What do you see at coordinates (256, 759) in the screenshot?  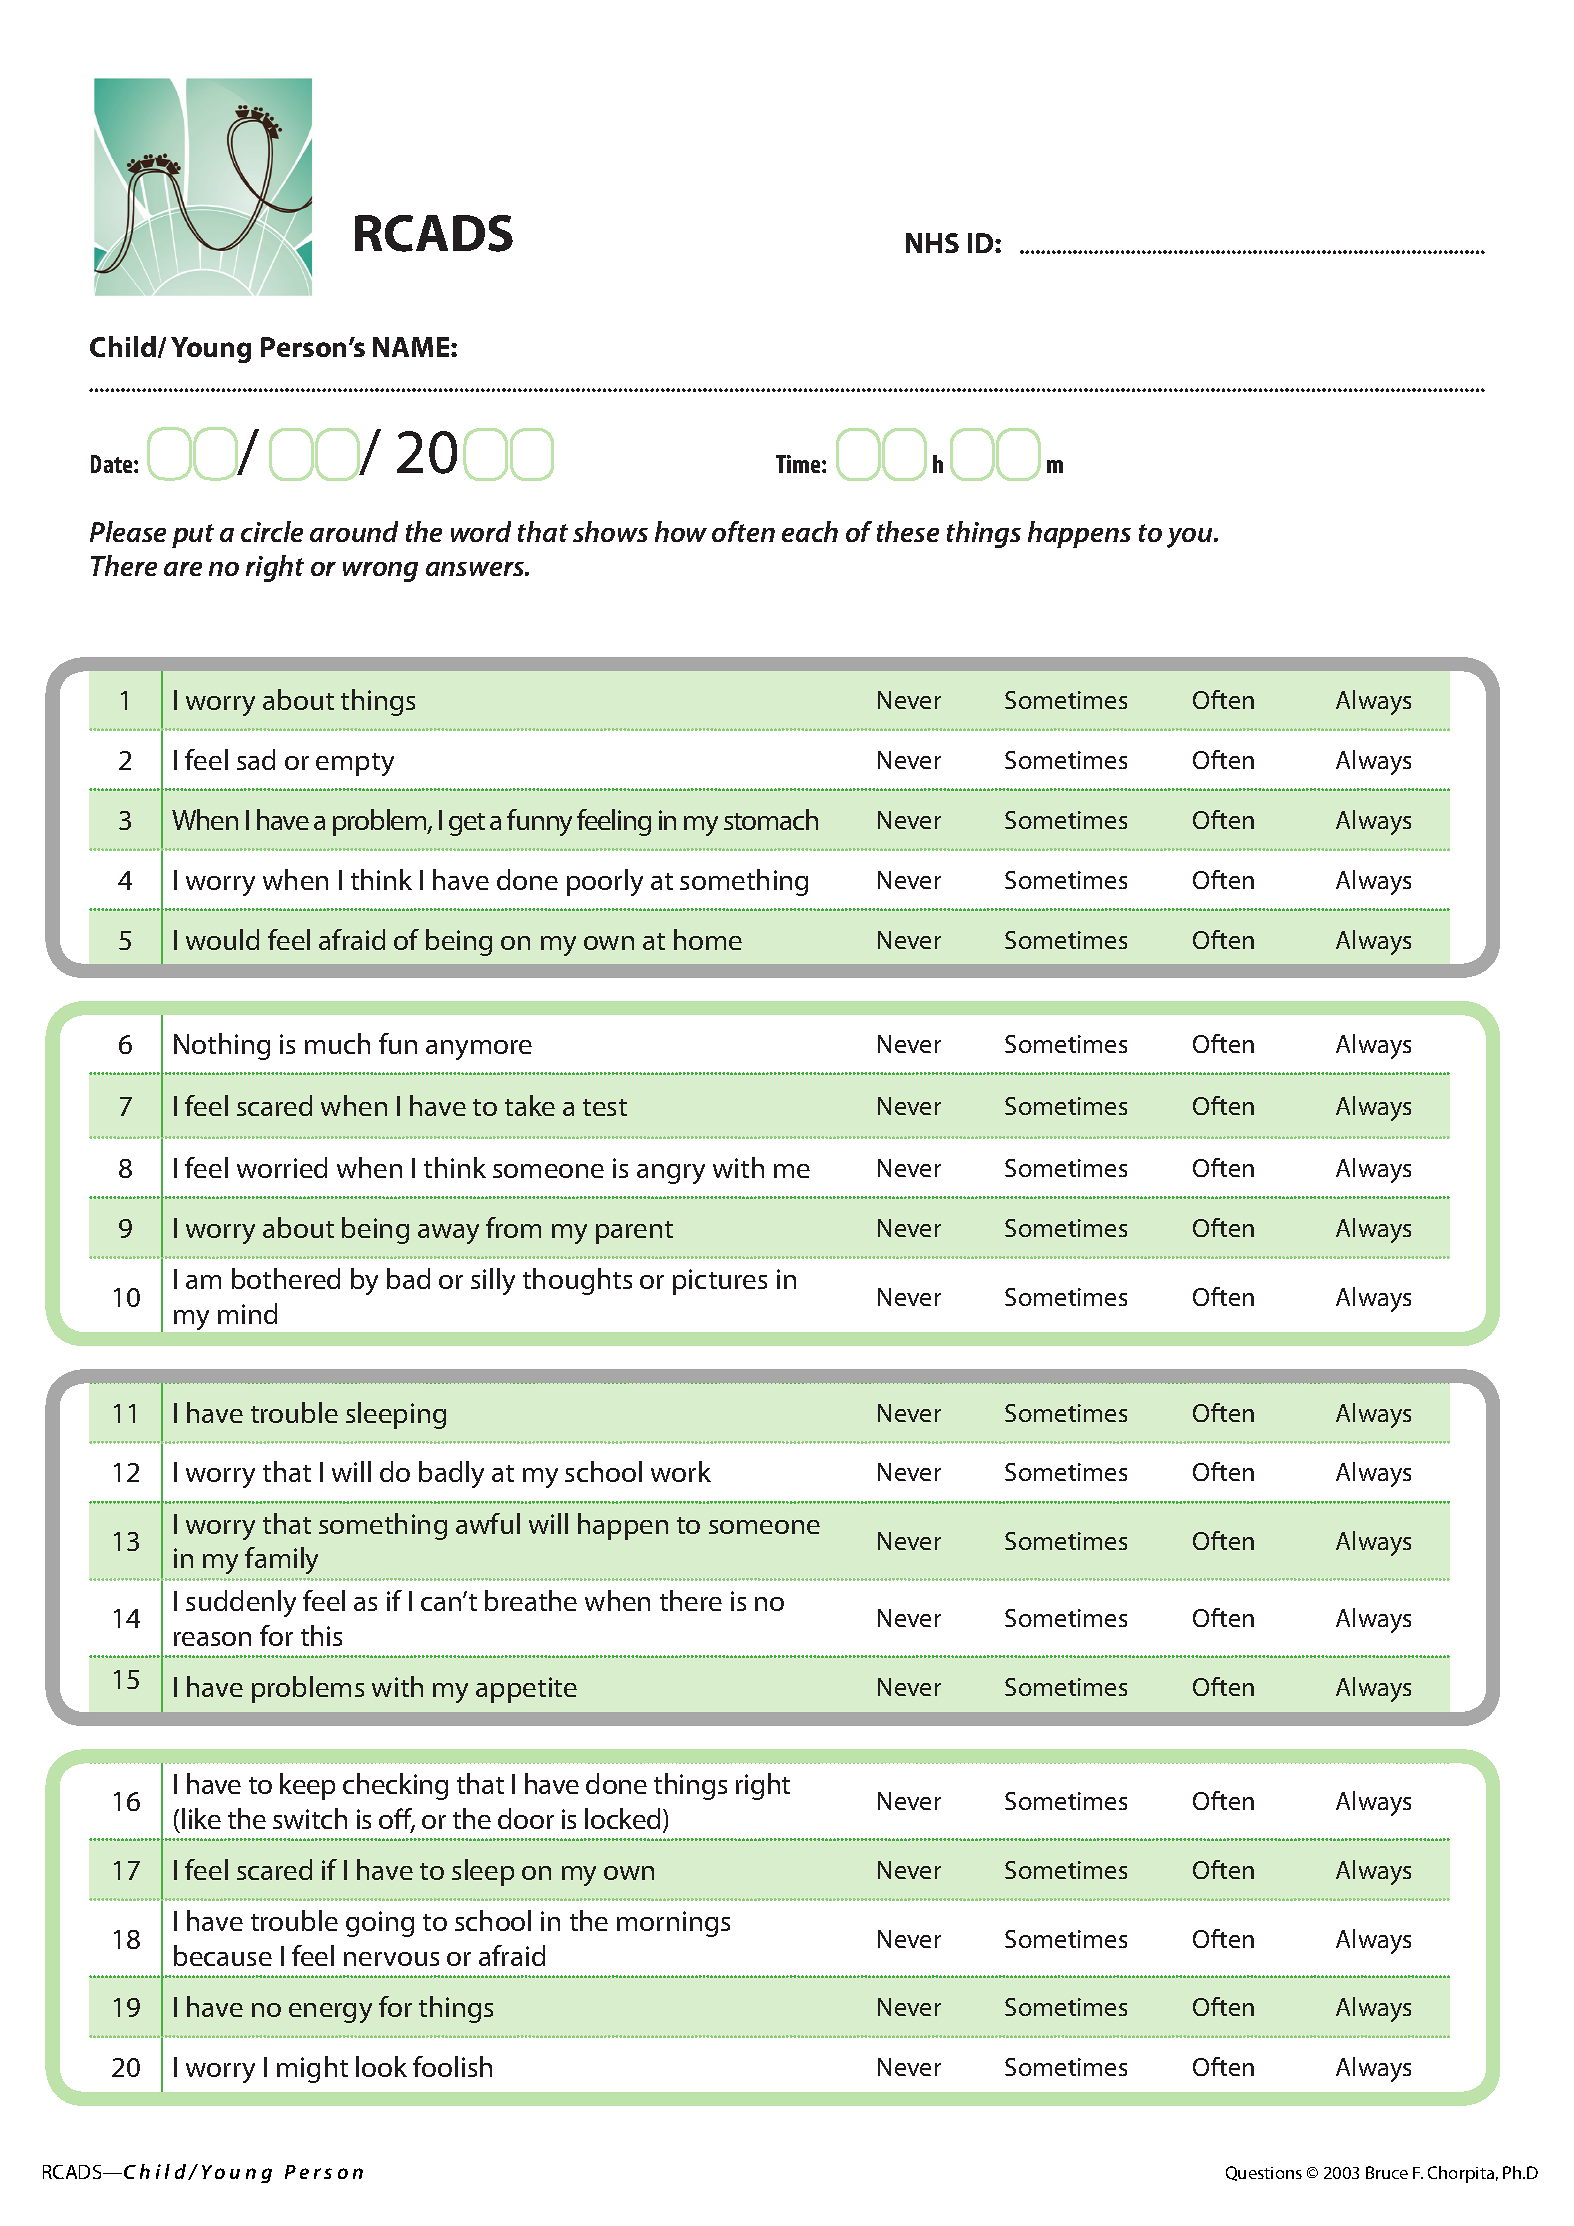 I see `sad` at bounding box center [256, 759].
